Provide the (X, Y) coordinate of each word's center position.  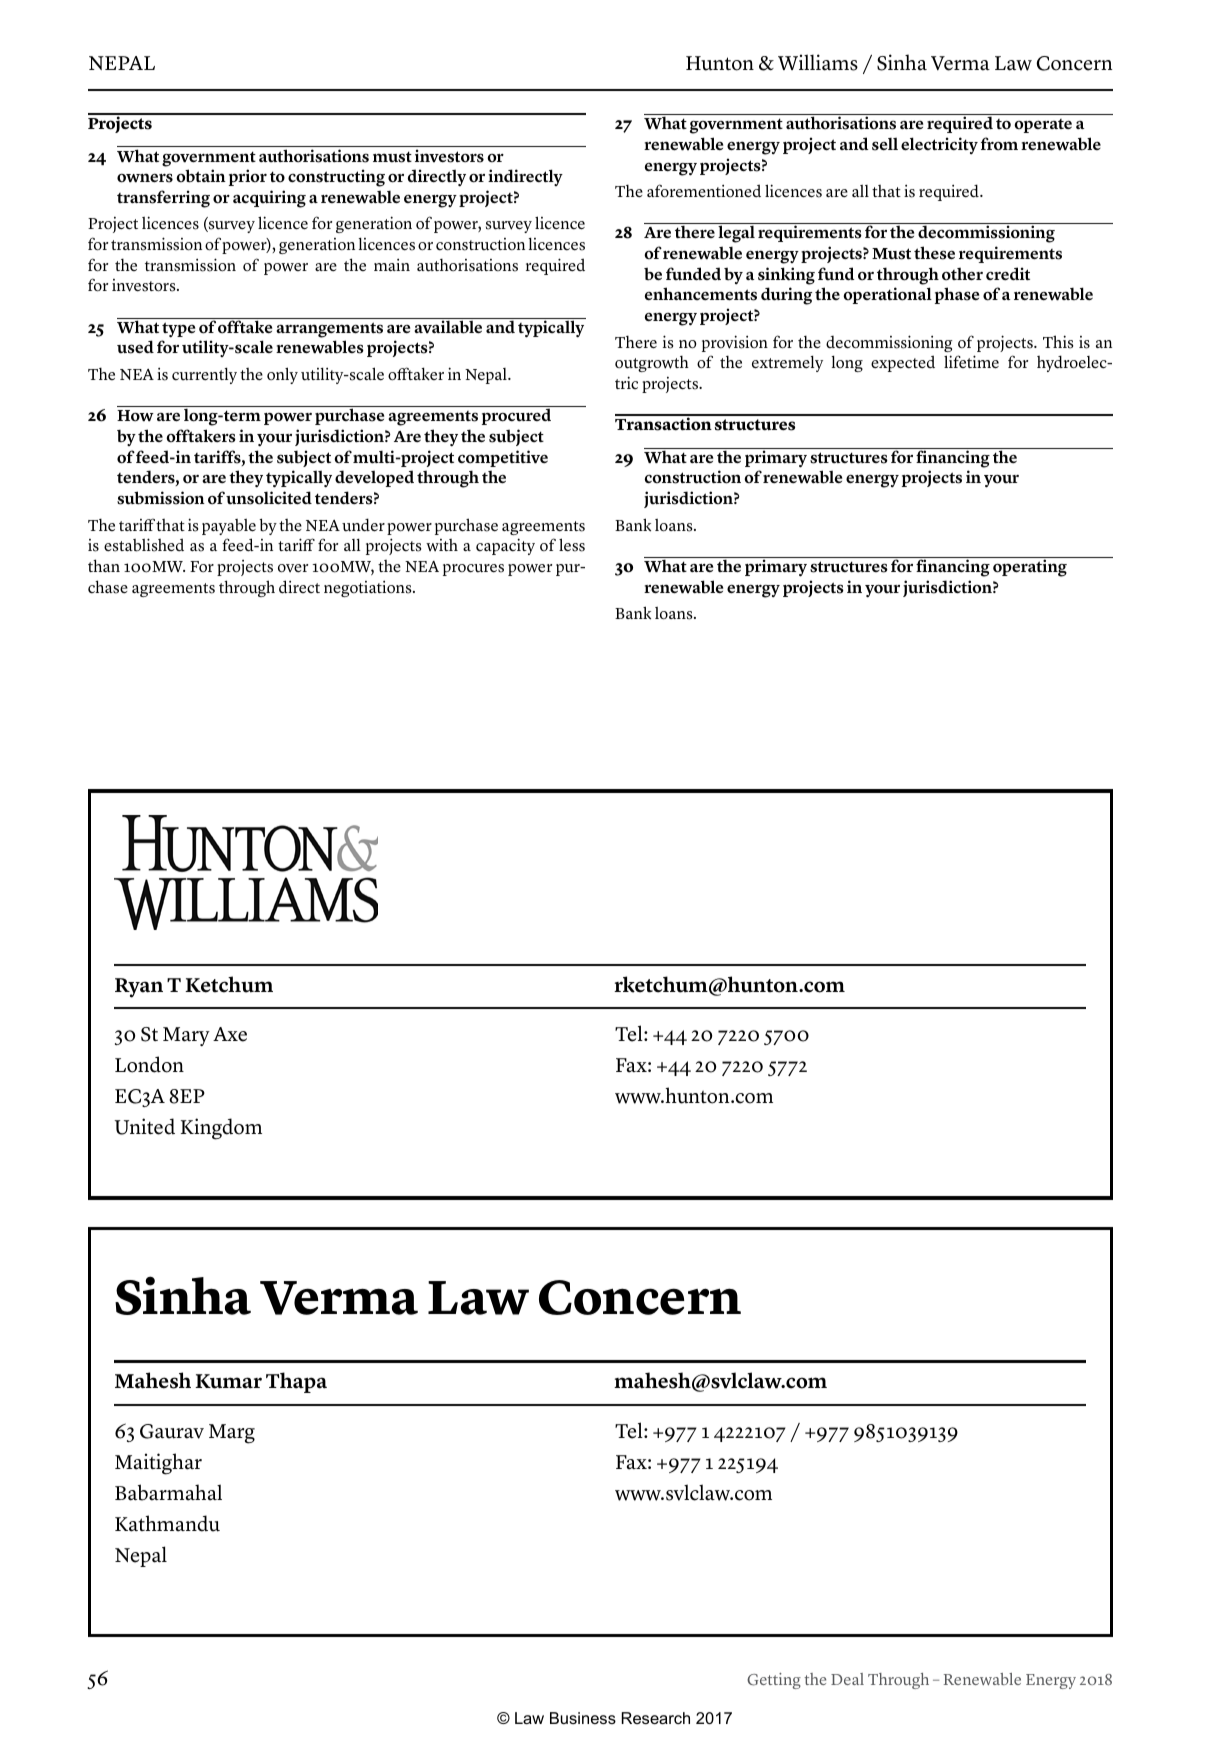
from (999, 144)
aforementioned (704, 191)
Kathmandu (167, 1523)
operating (1030, 568)
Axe (230, 1034)
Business (583, 1718)
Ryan (139, 988)
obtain (201, 176)
